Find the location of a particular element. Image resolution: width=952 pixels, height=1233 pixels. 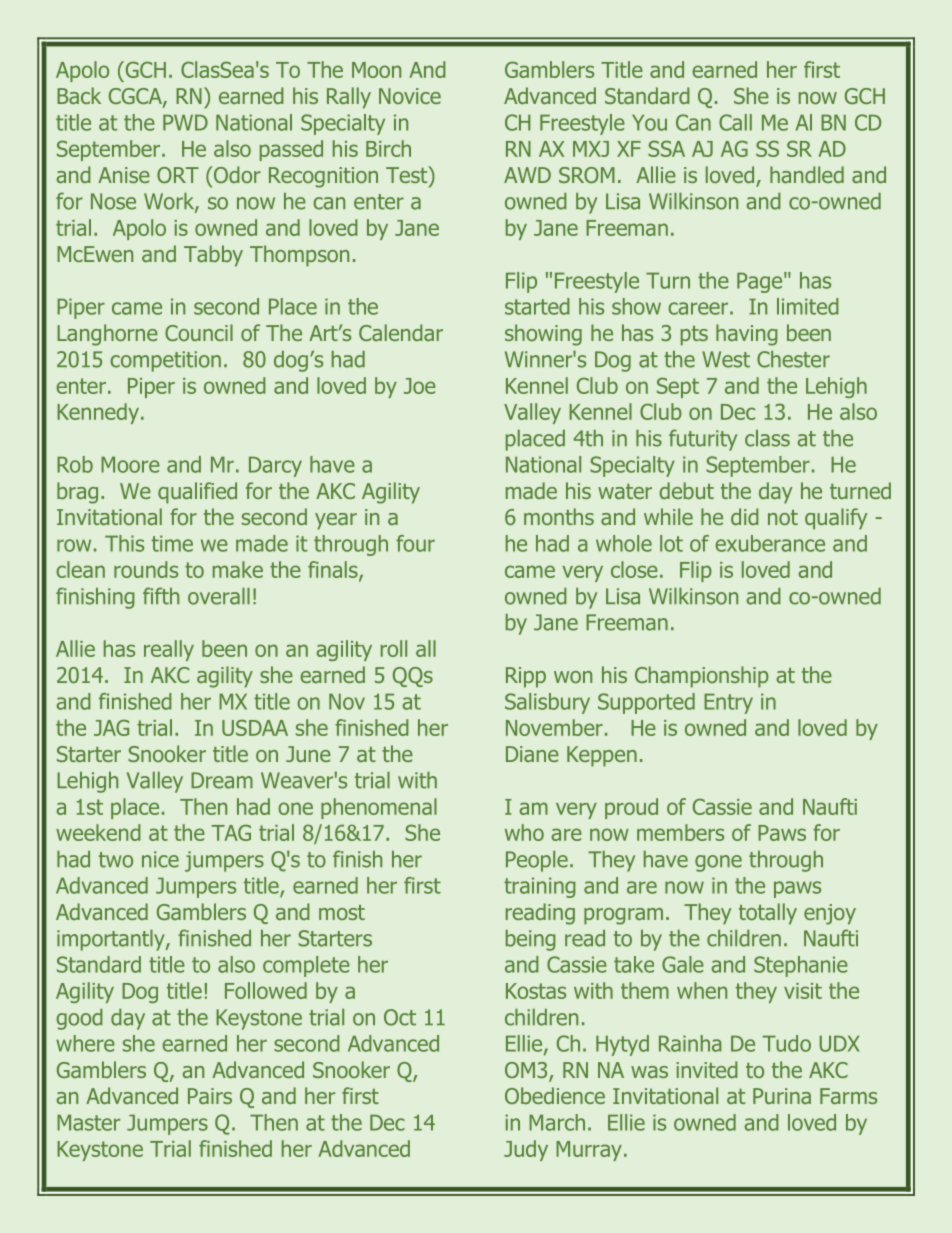

Call is located at coordinates (735, 122).
